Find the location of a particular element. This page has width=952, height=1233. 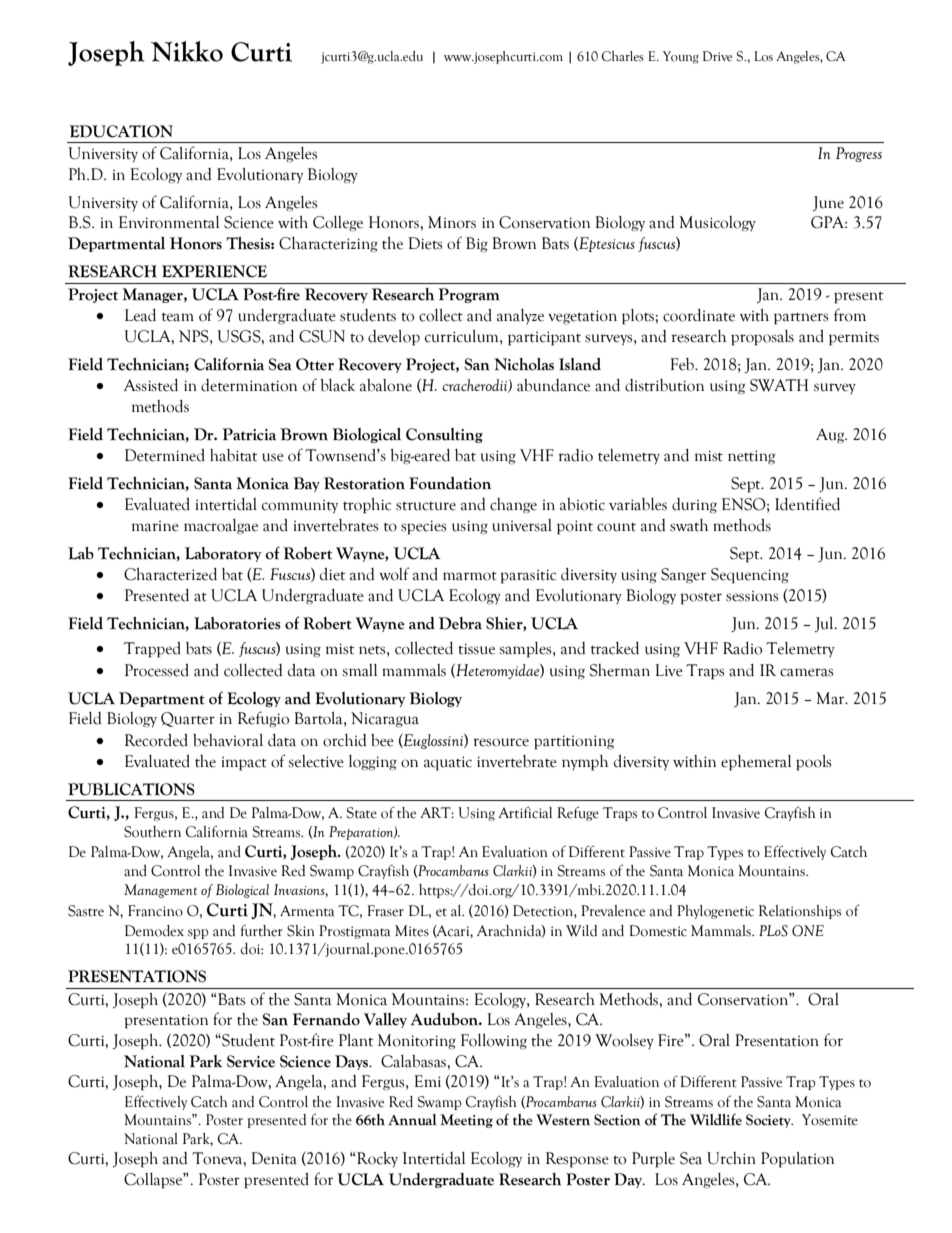

Debra is located at coordinates (460, 623).
